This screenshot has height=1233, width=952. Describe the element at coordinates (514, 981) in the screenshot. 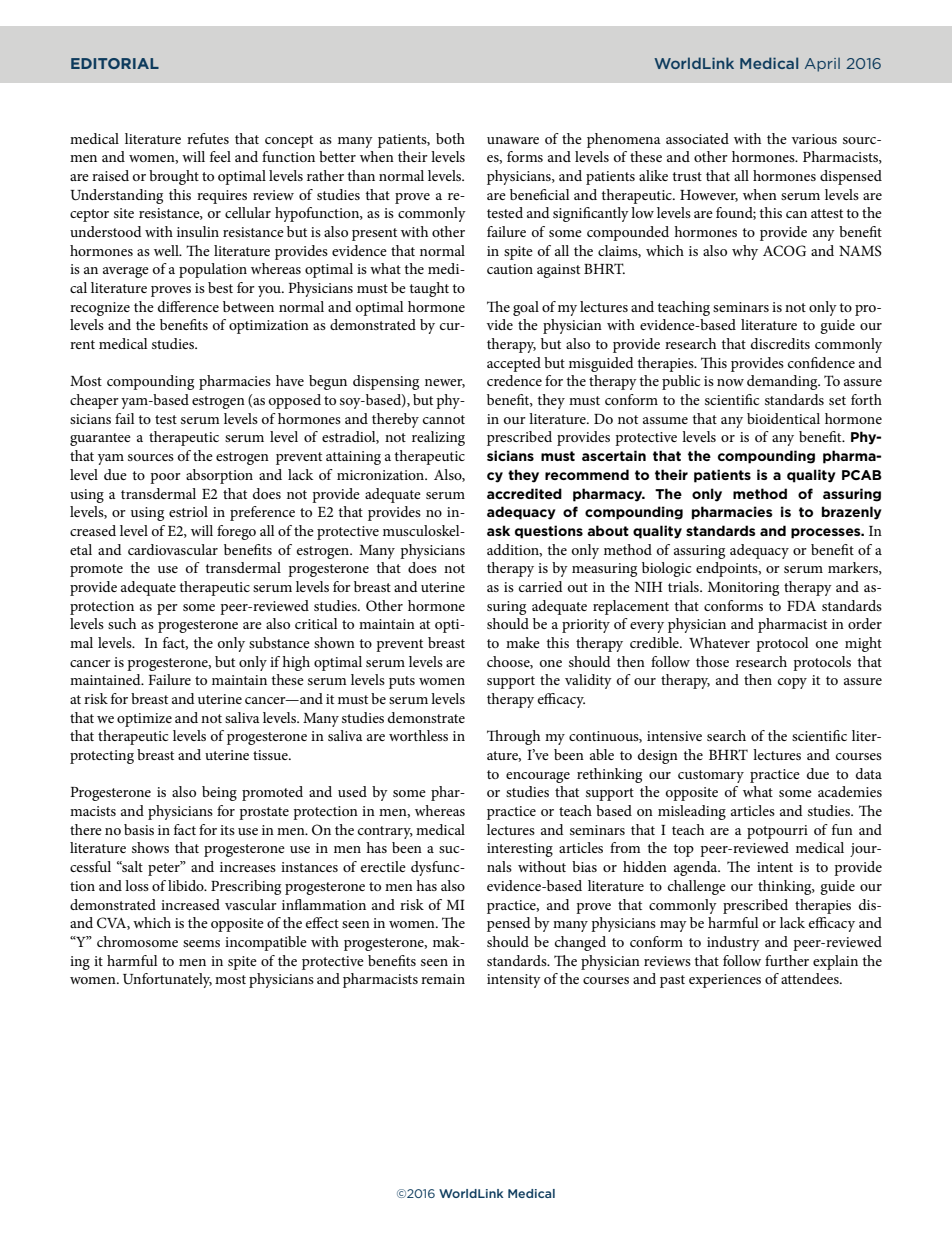

I see `intensity` at that location.
